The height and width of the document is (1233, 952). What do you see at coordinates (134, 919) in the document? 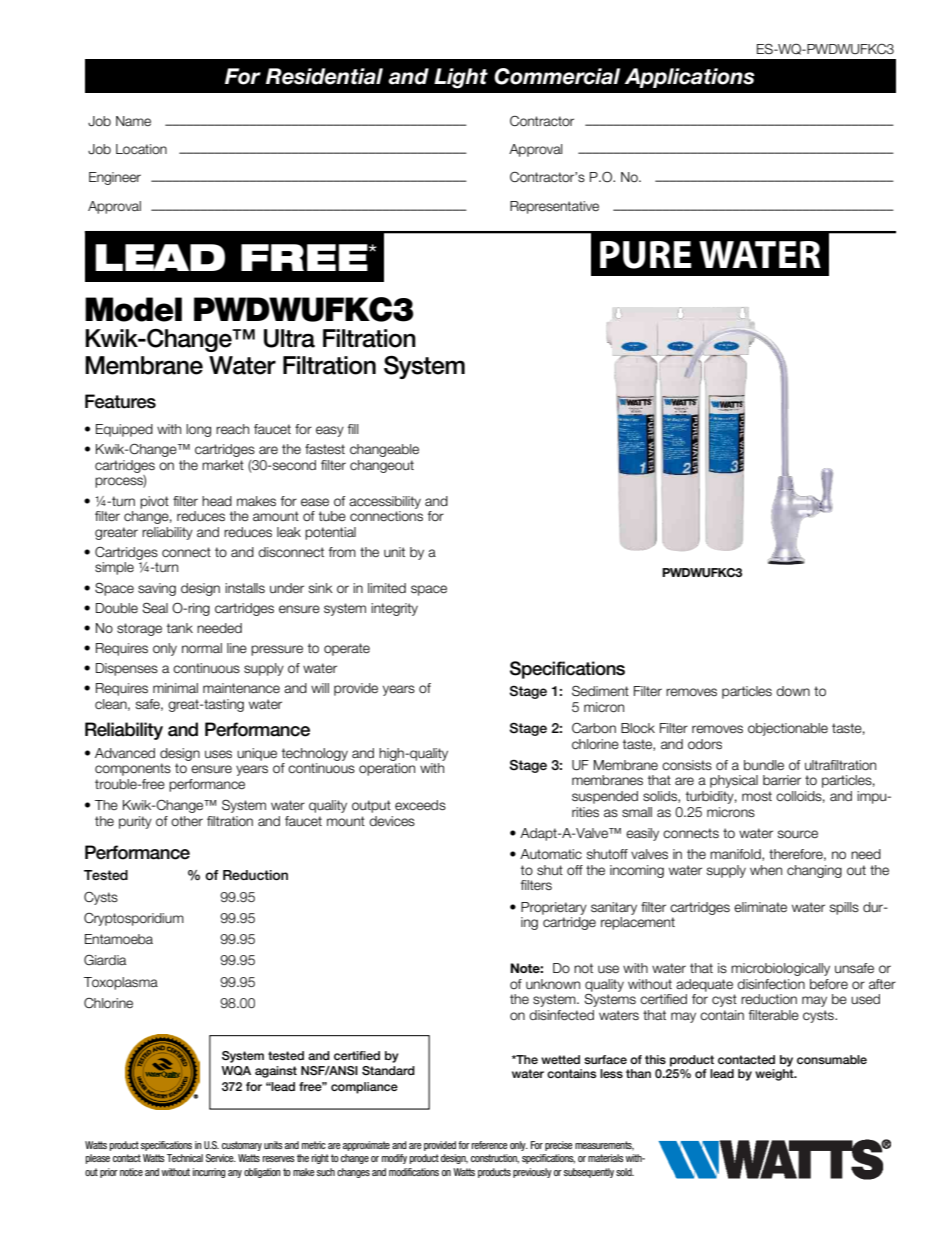
I see `Cryptosporidium` at bounding box center [134, 919].
